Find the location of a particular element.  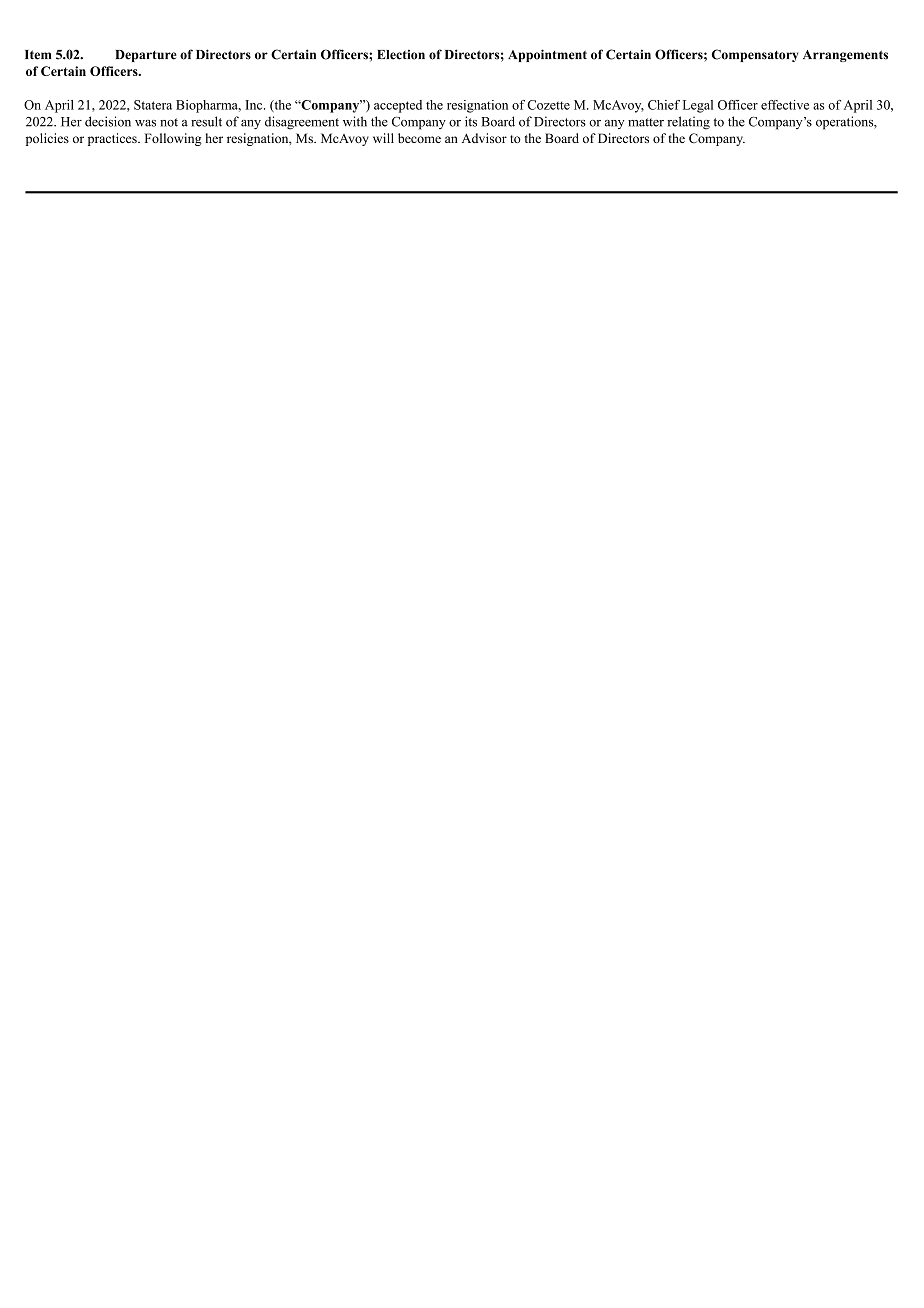

Departure is located at coordinates (146, 56).
